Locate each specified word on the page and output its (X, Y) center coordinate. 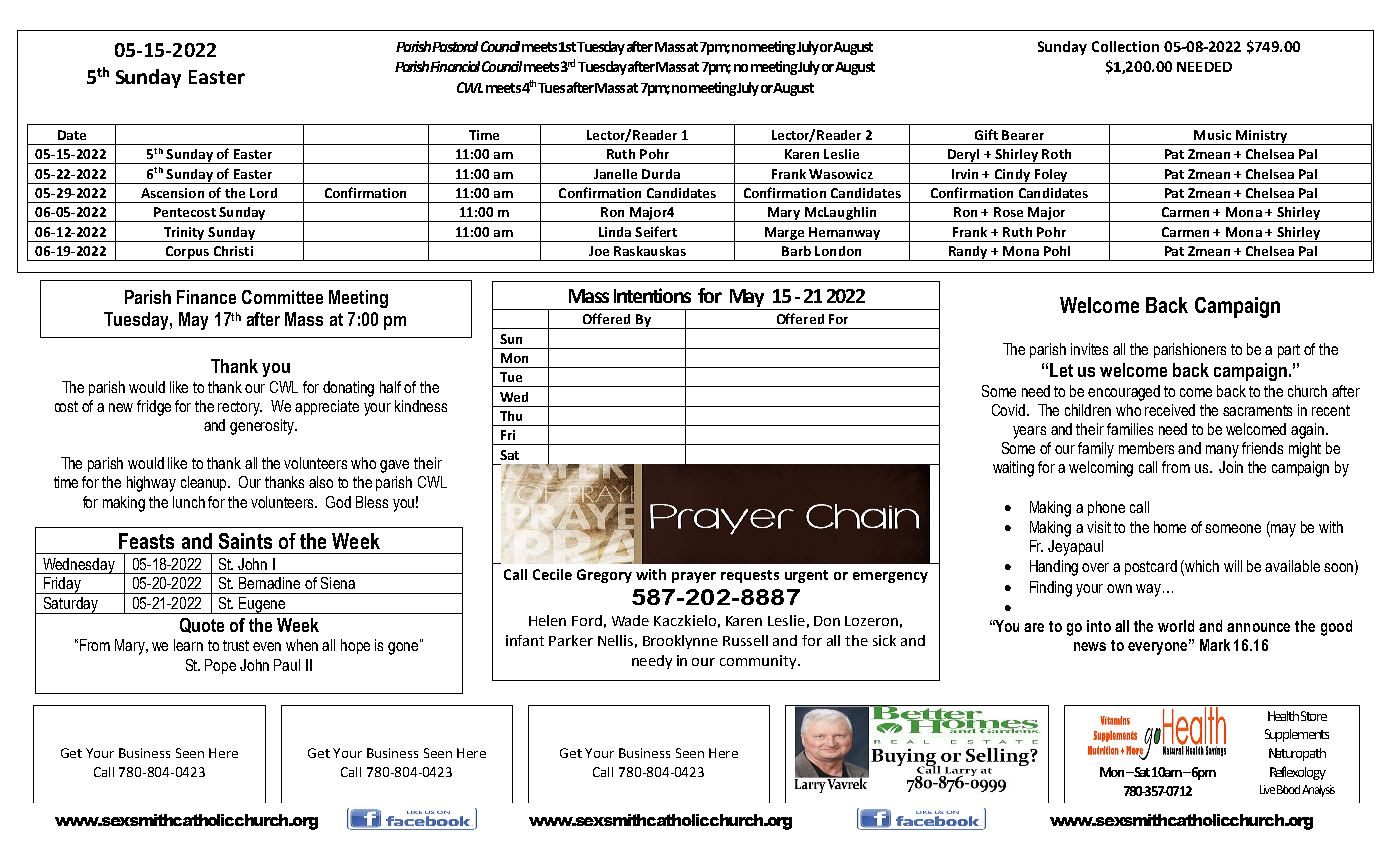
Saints (245, 541)
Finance (206, 297)
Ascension (172, 193)
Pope (220, 666)
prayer (694, 577)
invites (1089, 349)
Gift (986, 134)
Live (1267, 789)
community (759, 662)
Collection (1125, 46)
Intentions (652, 295)
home (1170, 527)
